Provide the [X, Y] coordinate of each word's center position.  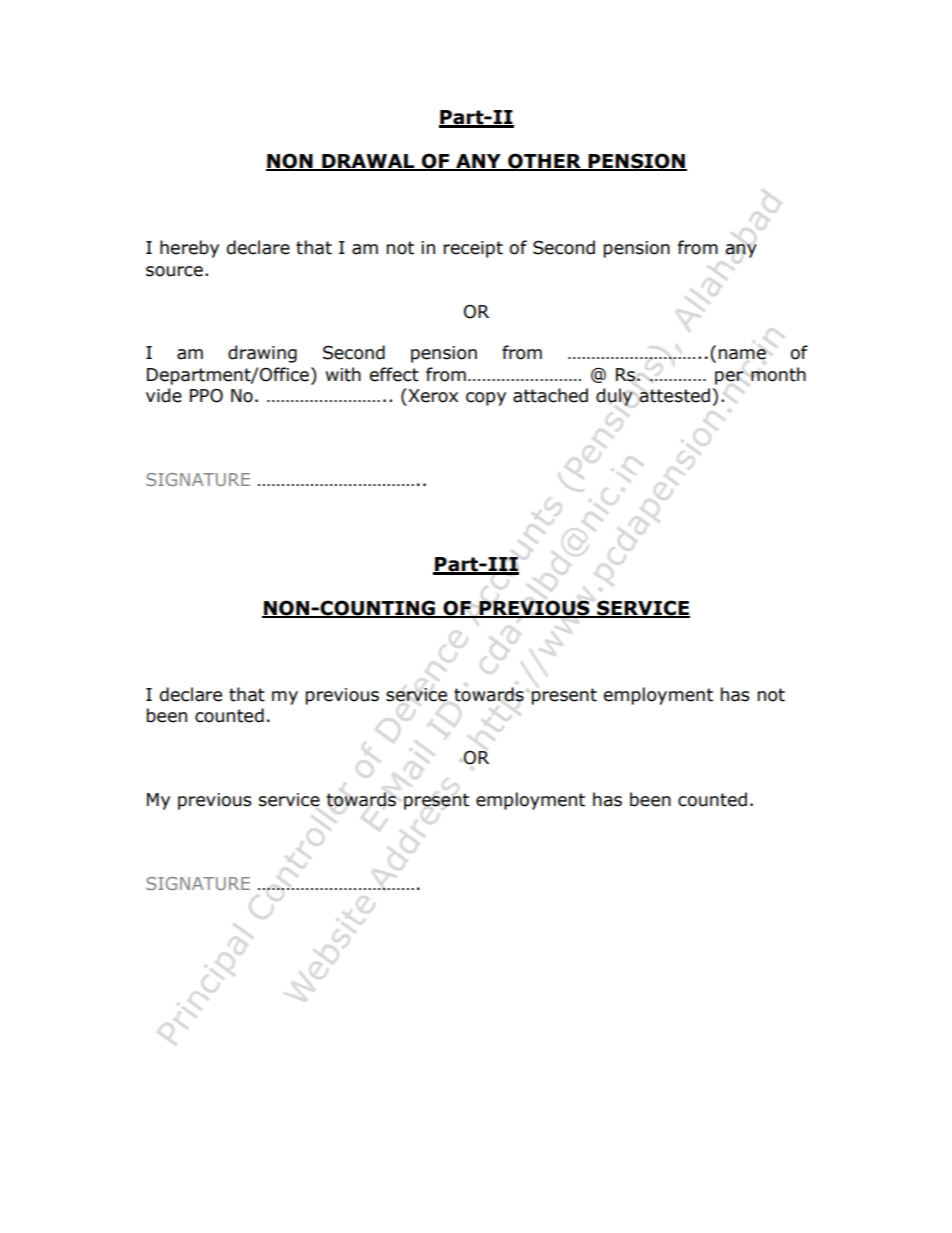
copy [486, 399]
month [778, 374]
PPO [206, 396]
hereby [189, 249]
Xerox [432, 395]
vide [164, 395]
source [174, 271]
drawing [262, 354]
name [742, 354]
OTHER [544, 162]
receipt [473, 249]
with [343, 374]
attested [674, 395]
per [729, 378]
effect [394, 374]
